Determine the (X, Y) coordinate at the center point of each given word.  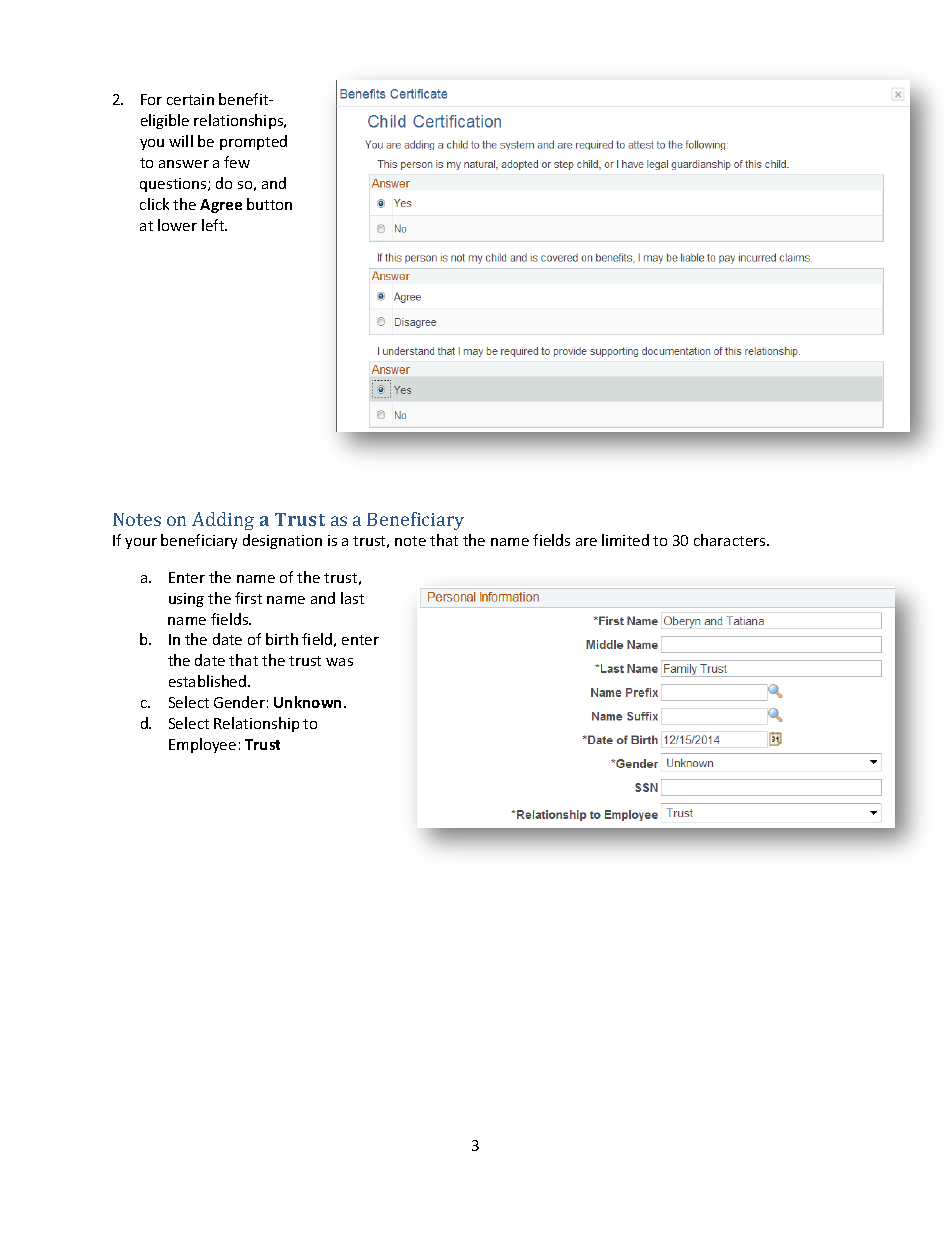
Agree (221, 206)
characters (731, 540)
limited (625, 540)
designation (282, 541)
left (214, 225)
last (352, 598)
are (586, 542)
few (237, 162)
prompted (253, 142)
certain (190, 99)
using (186, 600)
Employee (202, 745)
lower (177, 225)
